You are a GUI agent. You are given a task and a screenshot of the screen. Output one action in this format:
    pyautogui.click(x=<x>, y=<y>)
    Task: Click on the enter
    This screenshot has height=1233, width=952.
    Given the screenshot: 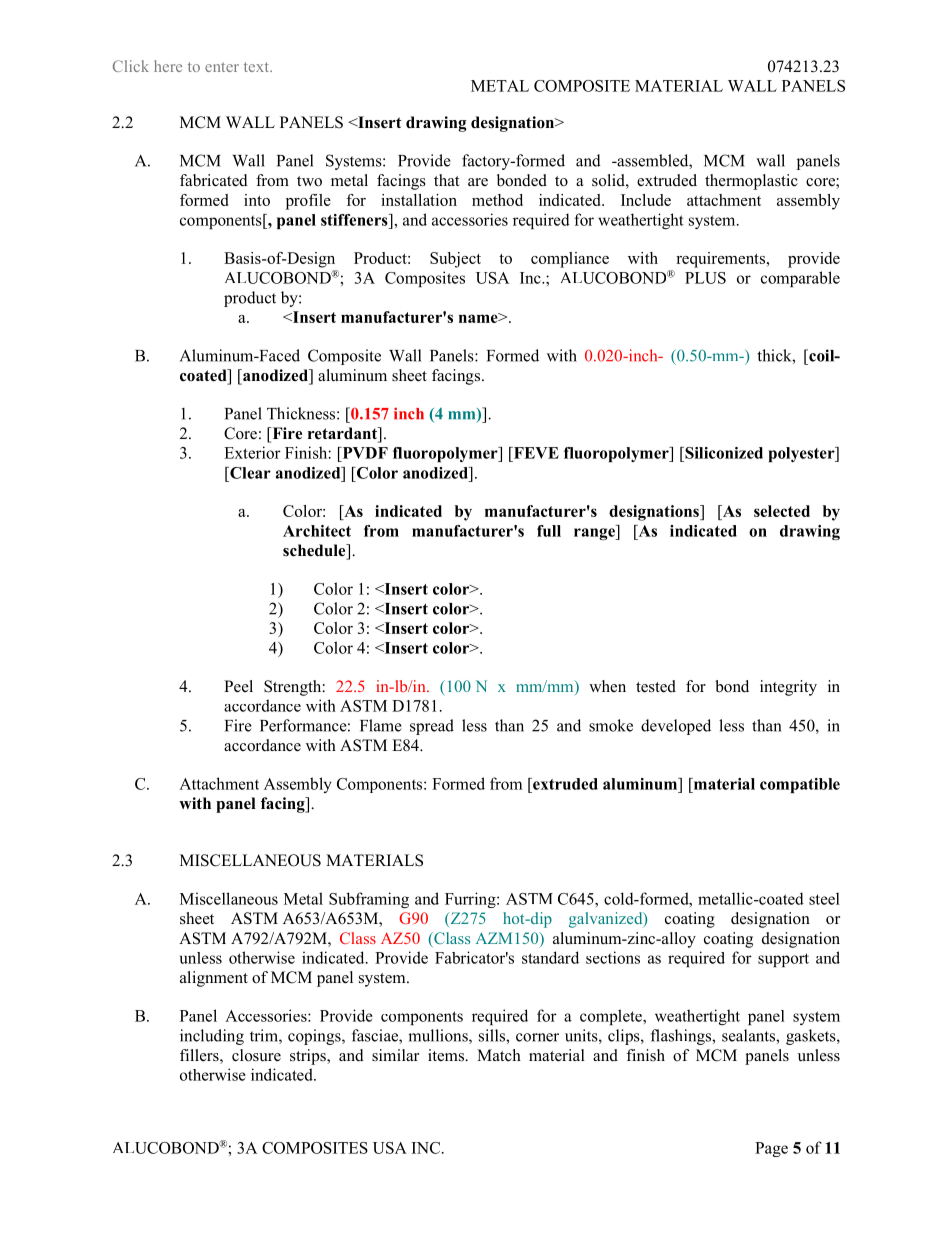 What is the action you would take?
    pyautogui.click(x=222, y=67)
